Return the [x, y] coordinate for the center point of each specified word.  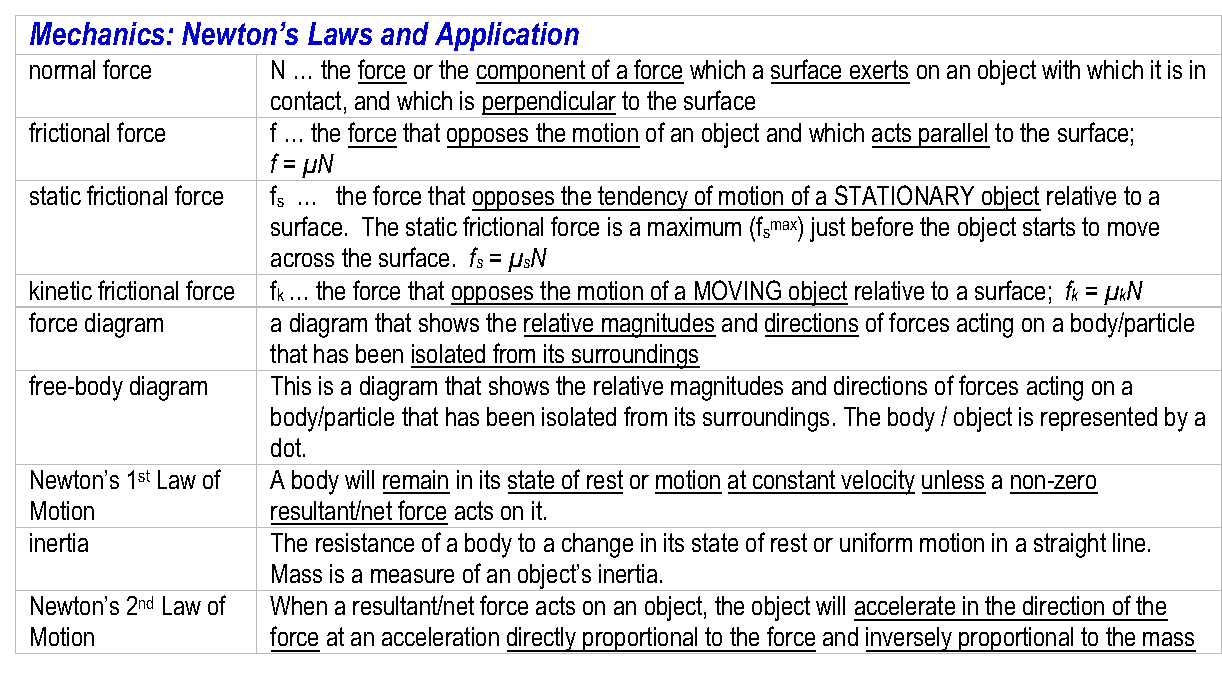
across [302, 260]
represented [1099, 419]
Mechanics [99, 33]
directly [542, 640]
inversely [910, 640]
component [531, 72]
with [1061, 69]
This [291, 385]
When [298, 605]
